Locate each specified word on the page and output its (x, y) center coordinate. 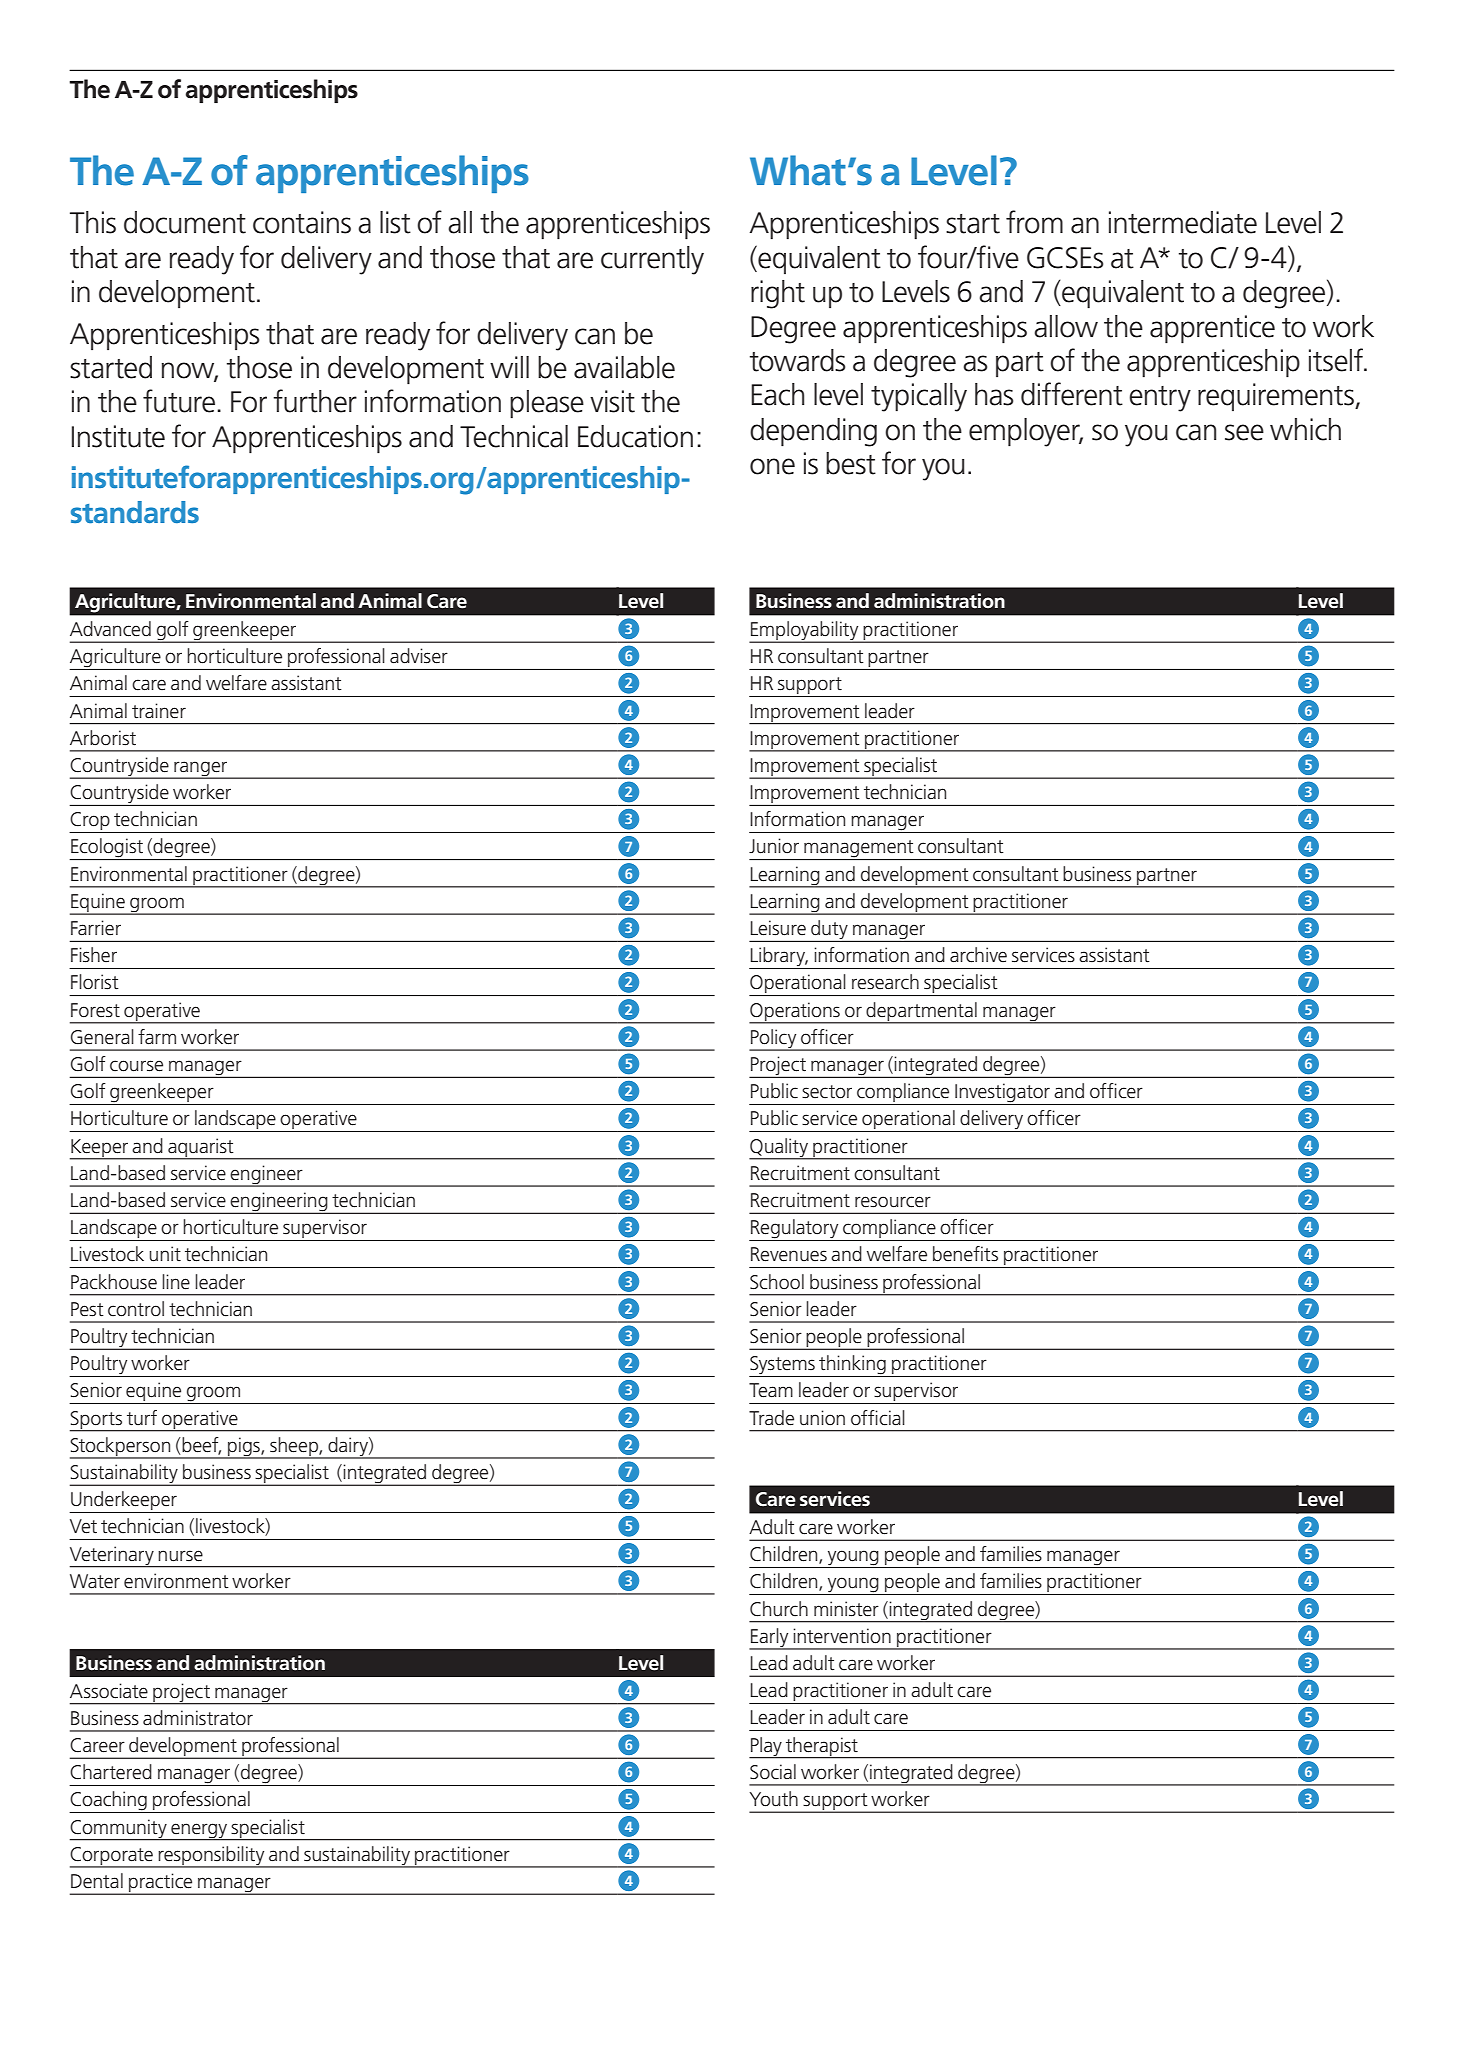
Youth (773, 1799)
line (176, 1282)
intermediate (1183, 222)
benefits (965, 1254)
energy (199, 1831)
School (777, 1282)
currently (652, 260)
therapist (822, 1747)
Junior (774, 846)
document (185, 222)
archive (978, 955)
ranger (201, 770)
